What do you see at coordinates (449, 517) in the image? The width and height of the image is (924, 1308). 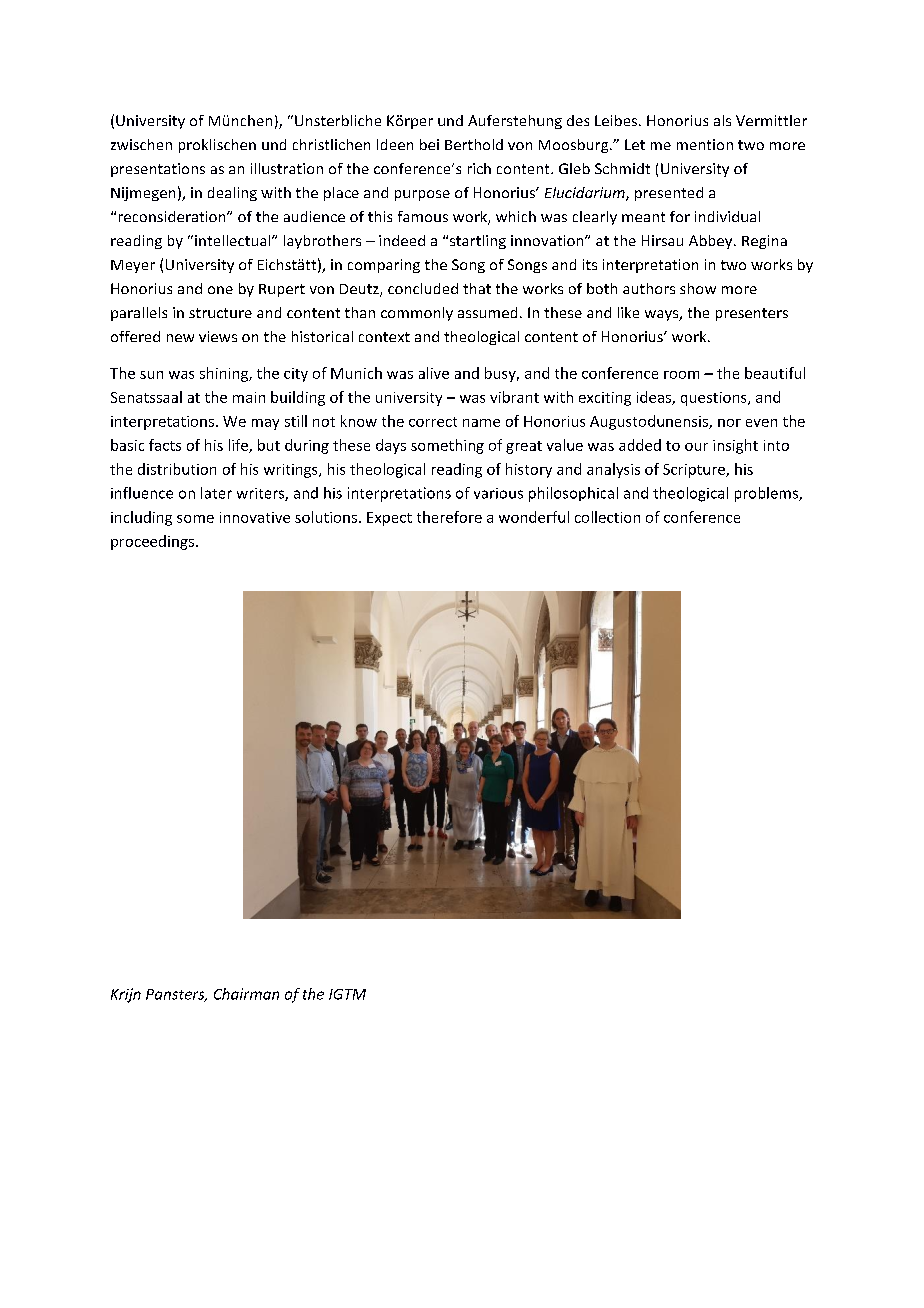 I see `therefore` at bounding box center [449, 517].
